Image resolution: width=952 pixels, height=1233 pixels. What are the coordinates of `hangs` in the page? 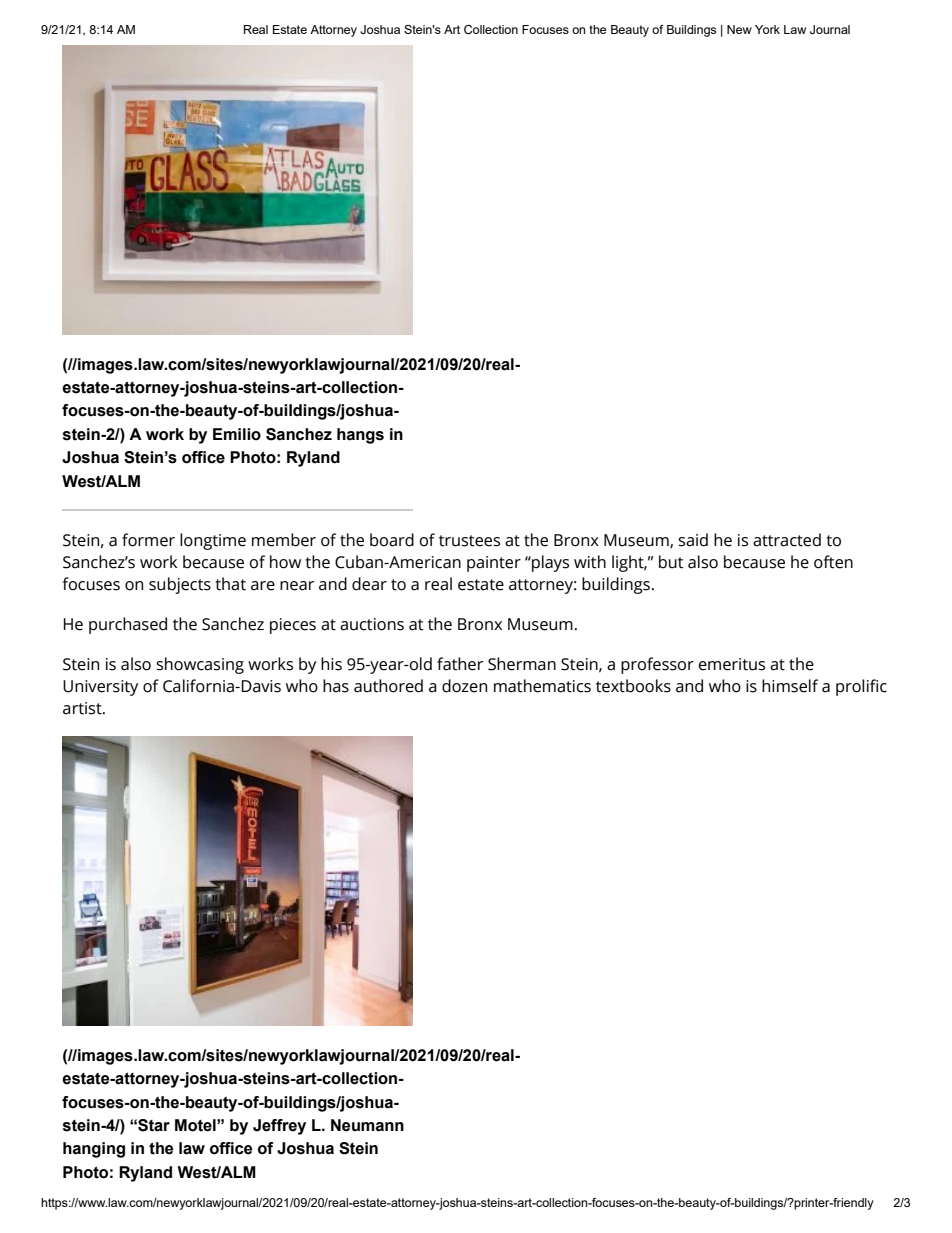 It's located at (360, 436).
